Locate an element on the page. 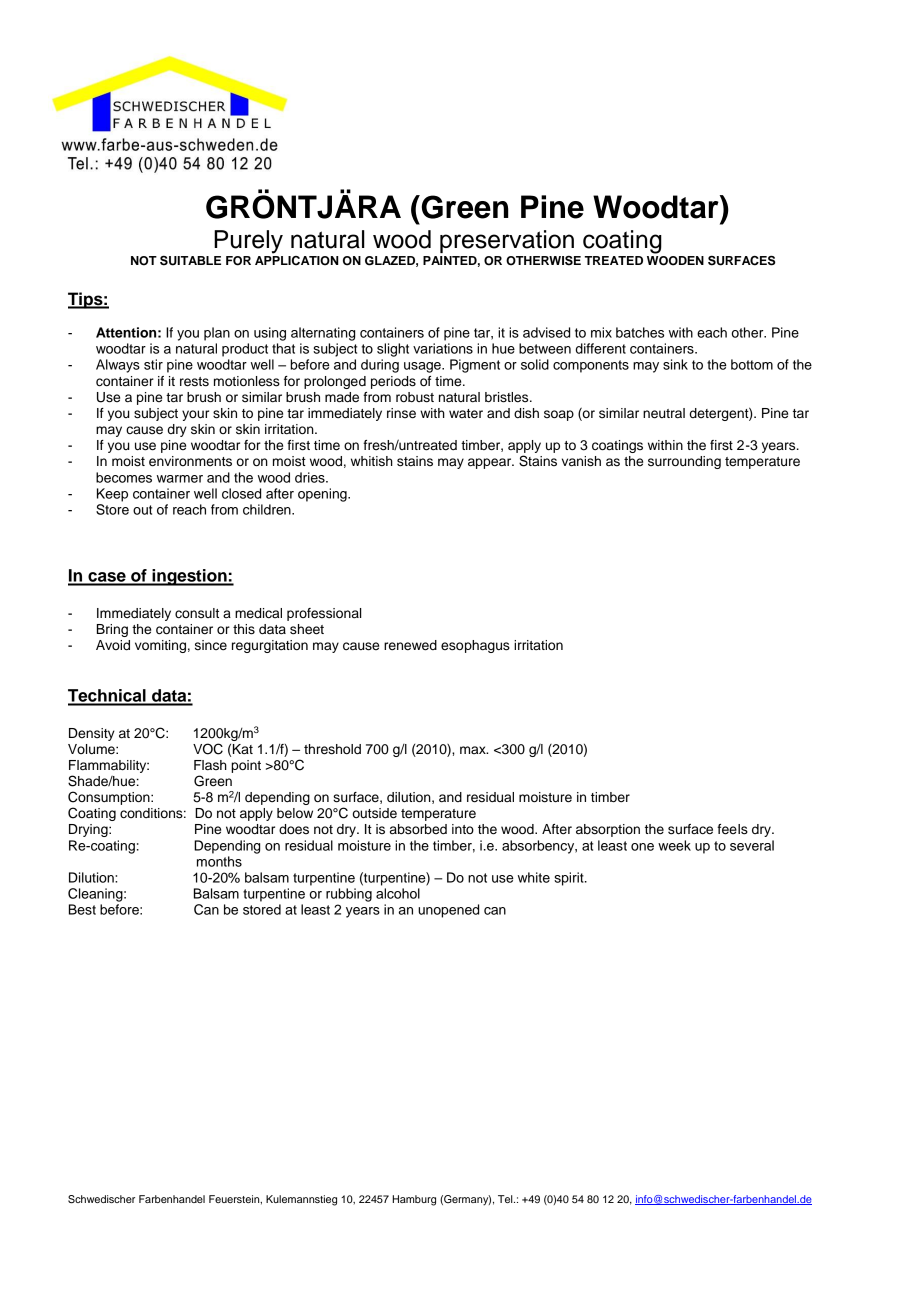  ingestion is located at coordinates (189, 577).
